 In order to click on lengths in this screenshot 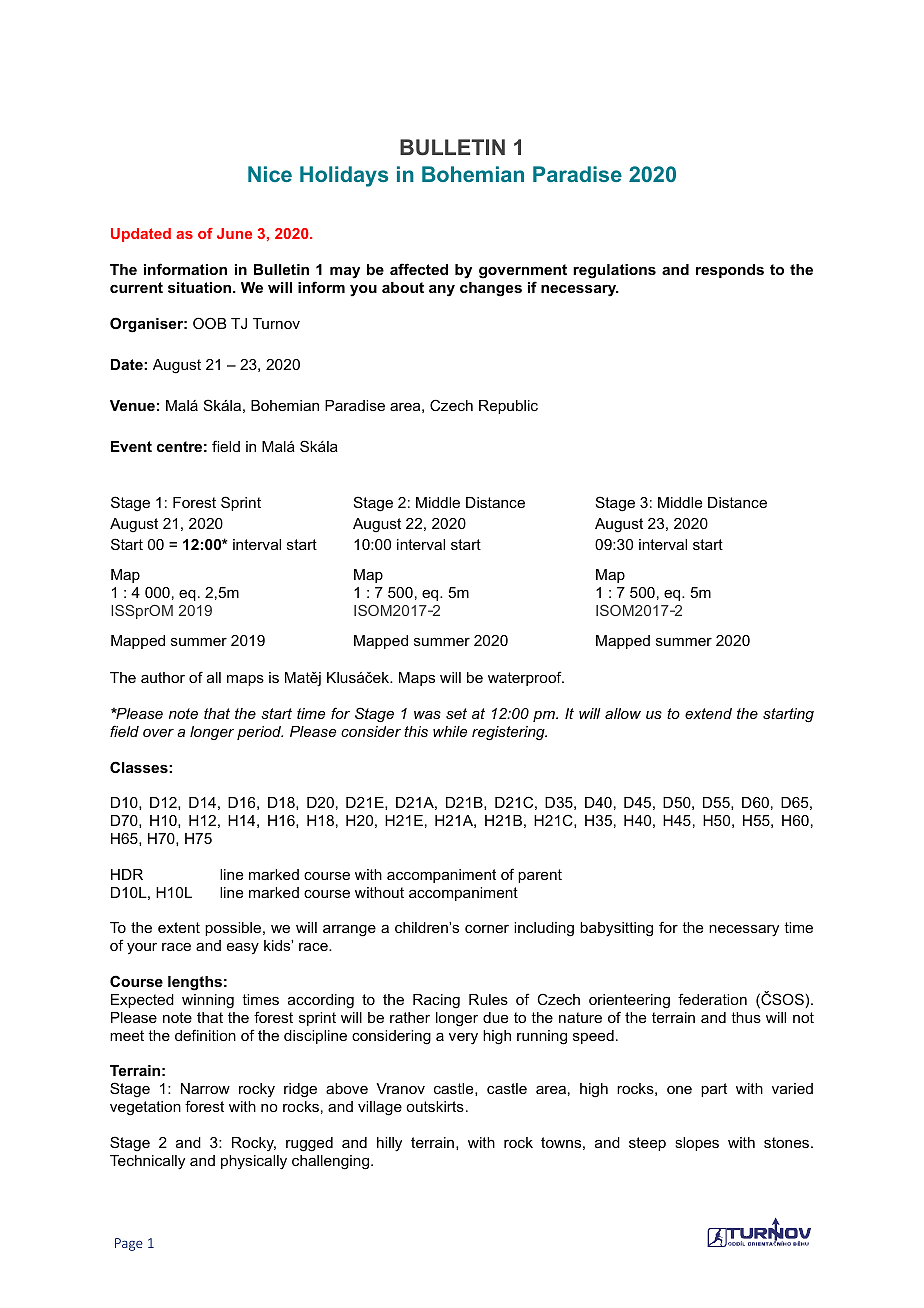, I will do `click(195, 983)`.
